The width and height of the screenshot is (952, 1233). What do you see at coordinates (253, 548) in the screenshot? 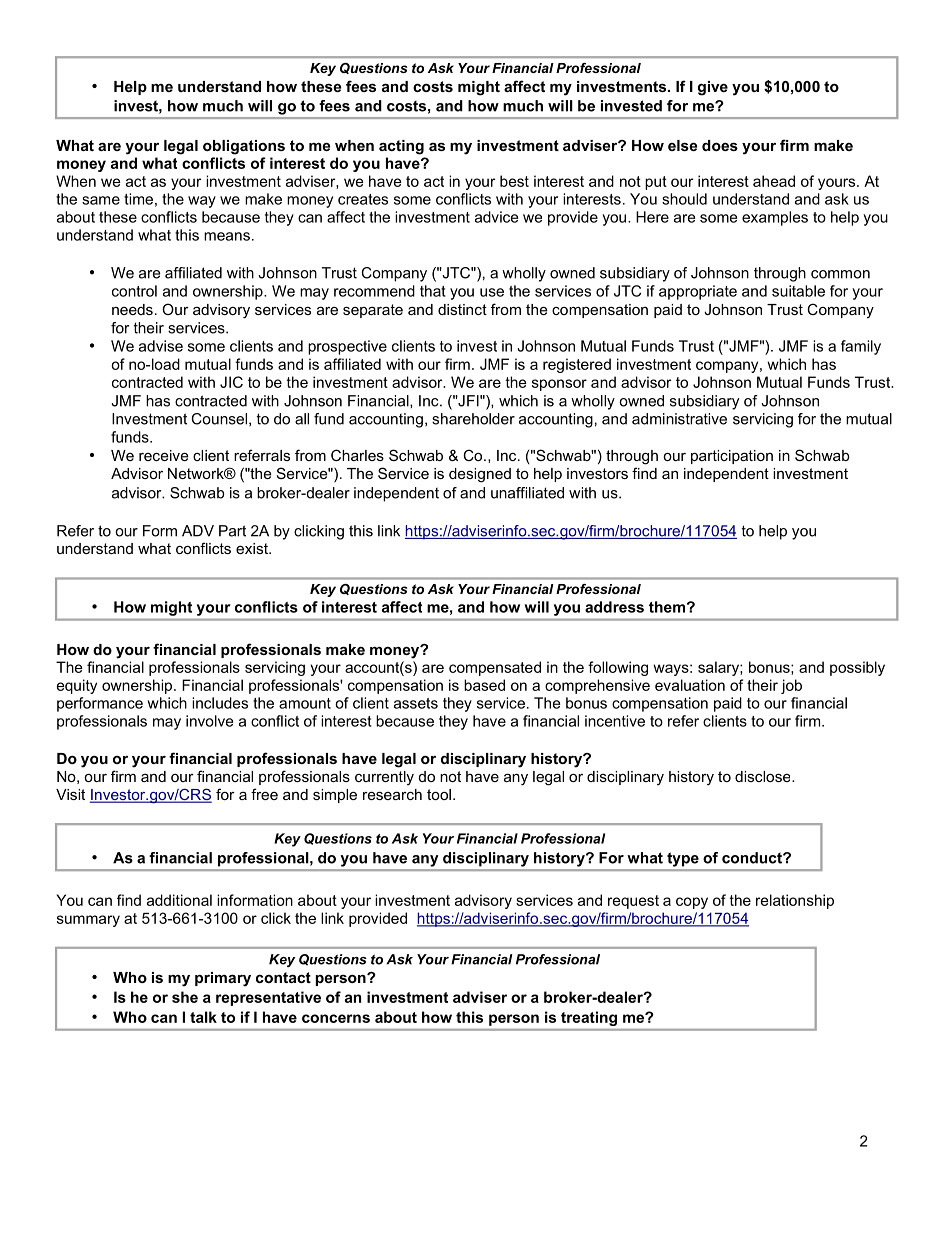
I see `exist` at bounding box center [253, 548].
